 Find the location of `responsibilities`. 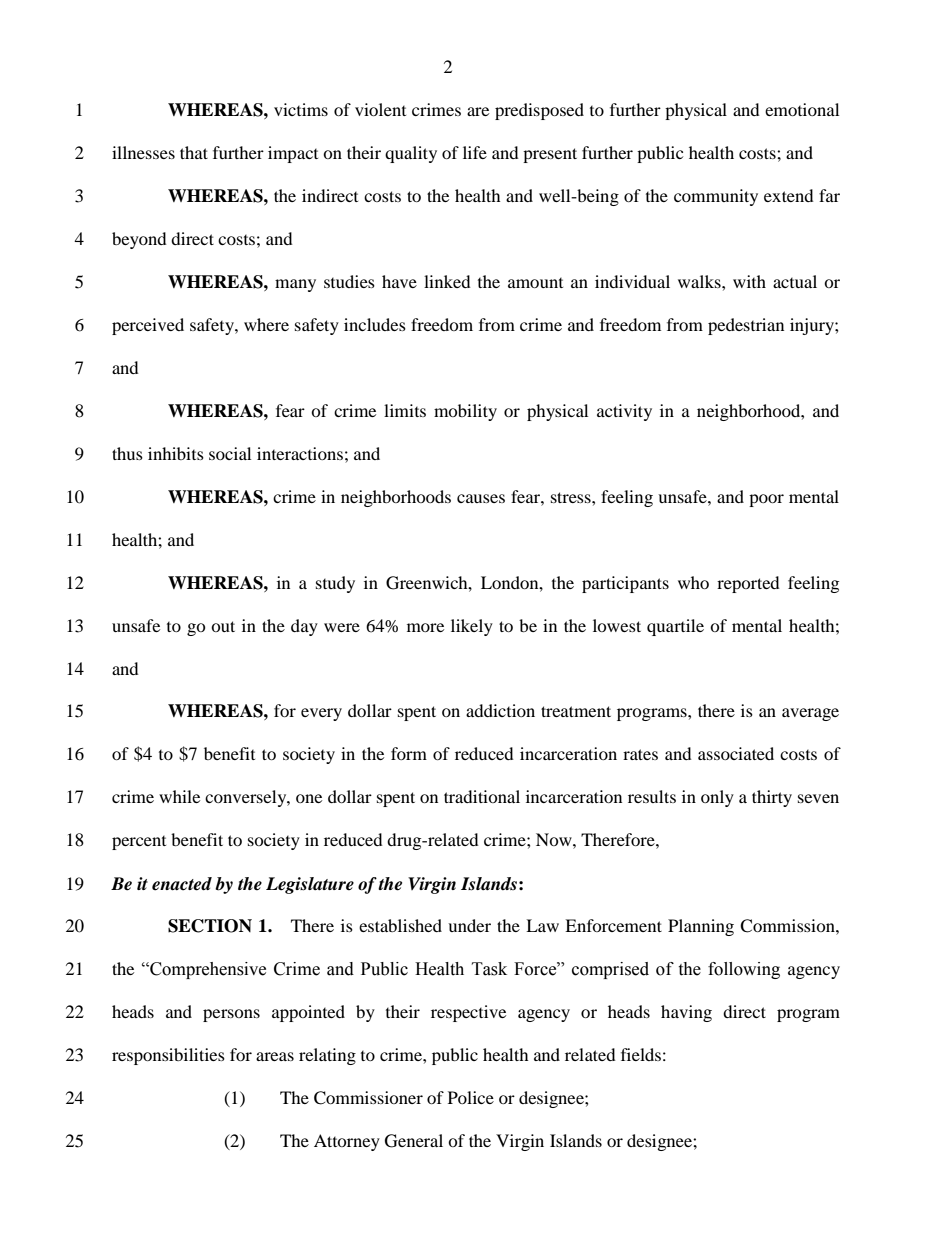

responsibilities is located at coordinates (168, 1056).
